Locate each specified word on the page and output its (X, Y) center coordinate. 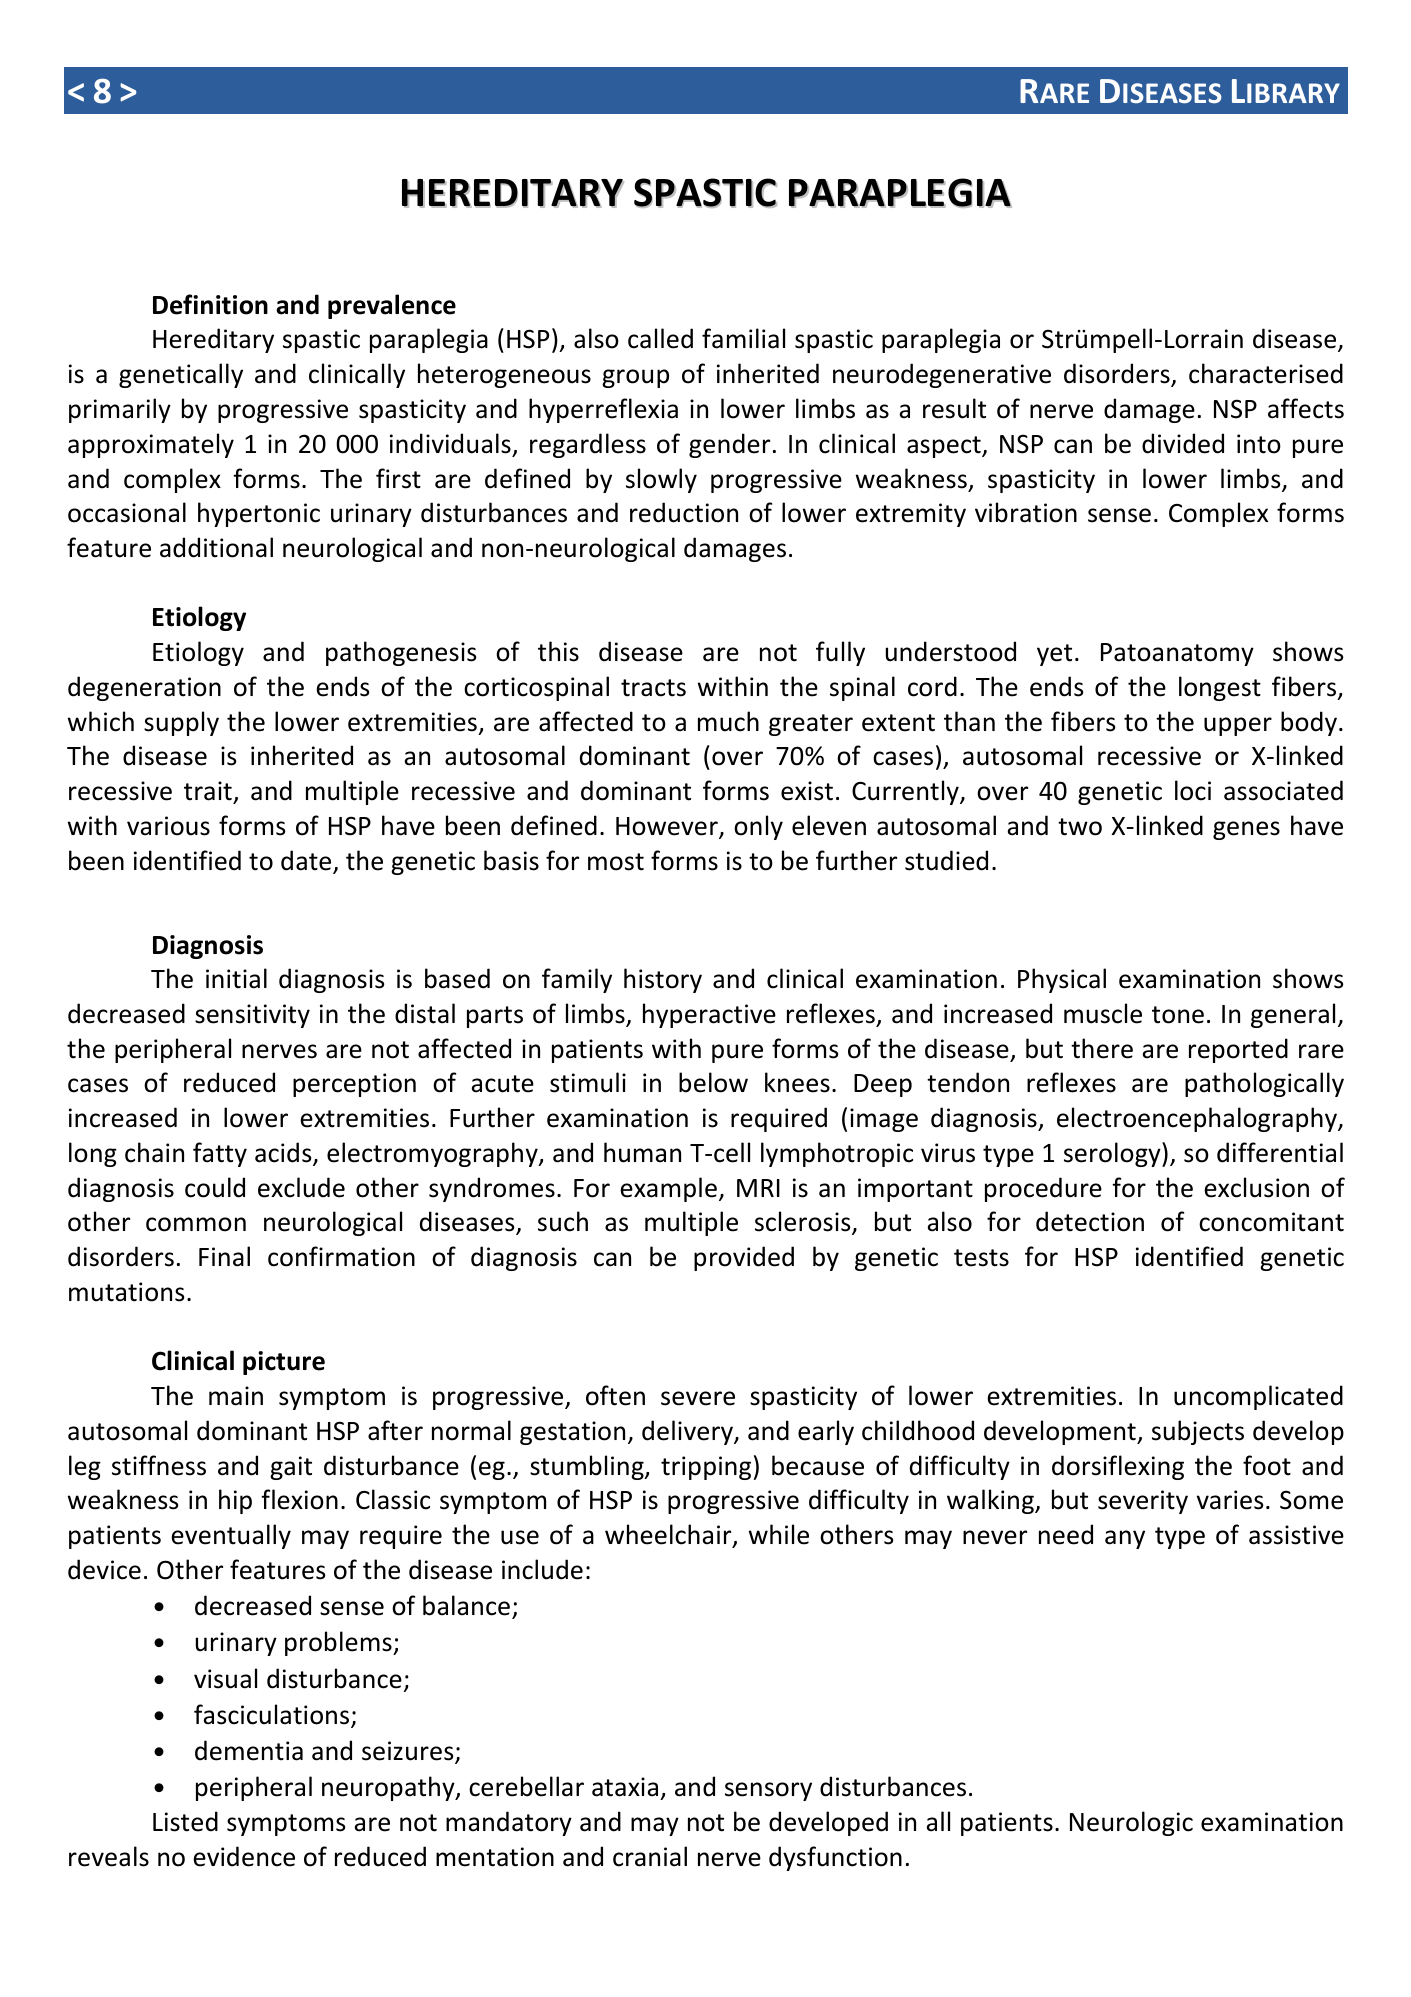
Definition (210, 304)
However (668, 827)
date (307, 861)
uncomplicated (1258, 1397)
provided (744, 1258)
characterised (1266, 373)
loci (1193, 790)
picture (284, 1363)
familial (743, 338)
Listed (185, 1821)
